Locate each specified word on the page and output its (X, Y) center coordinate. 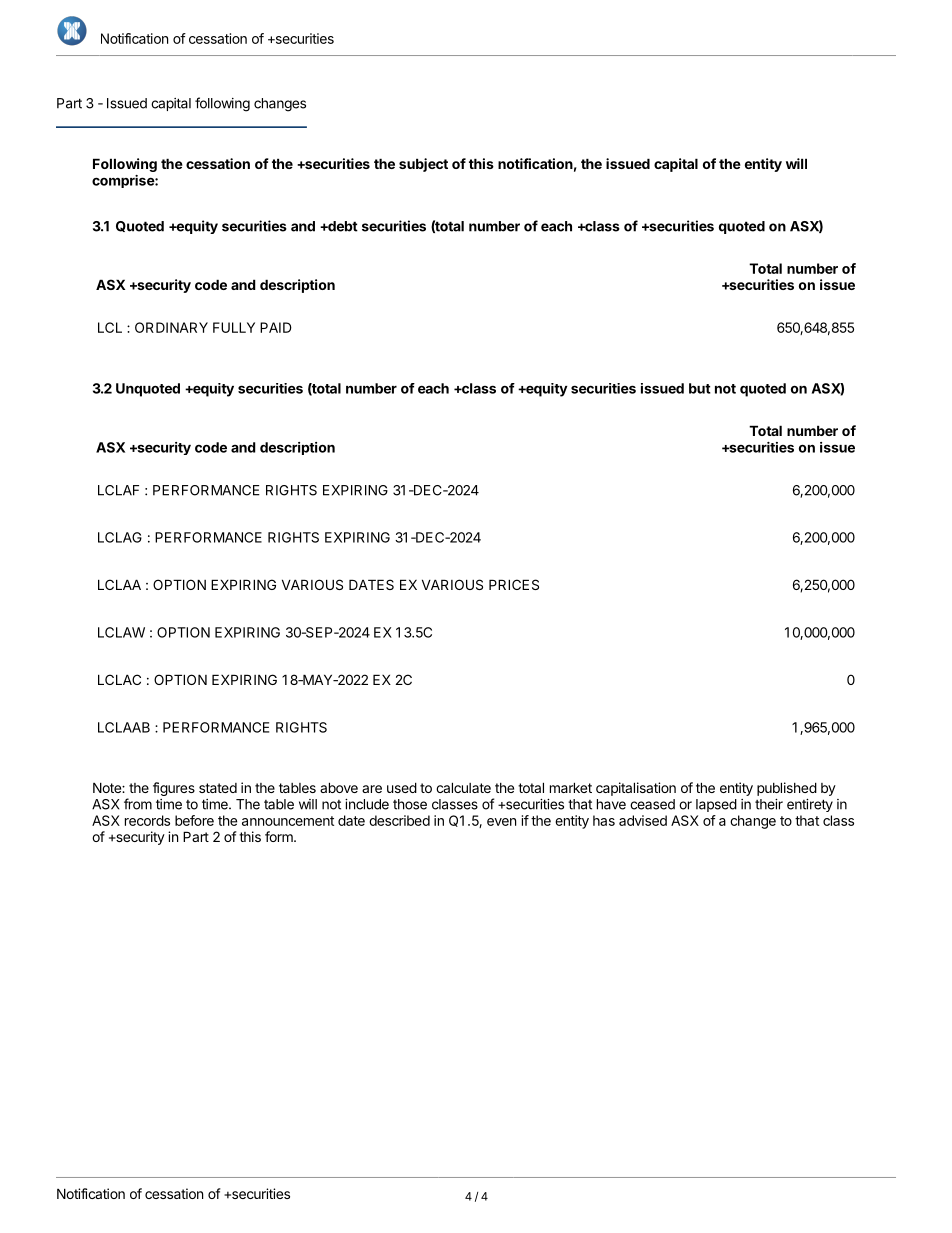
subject (423, 165)
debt (342, 226)
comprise (124, 181)
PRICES (514, 584)
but (700, 388)
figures (174, 789)
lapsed (716, 805)
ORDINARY (171, 327)
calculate (463, 787)
